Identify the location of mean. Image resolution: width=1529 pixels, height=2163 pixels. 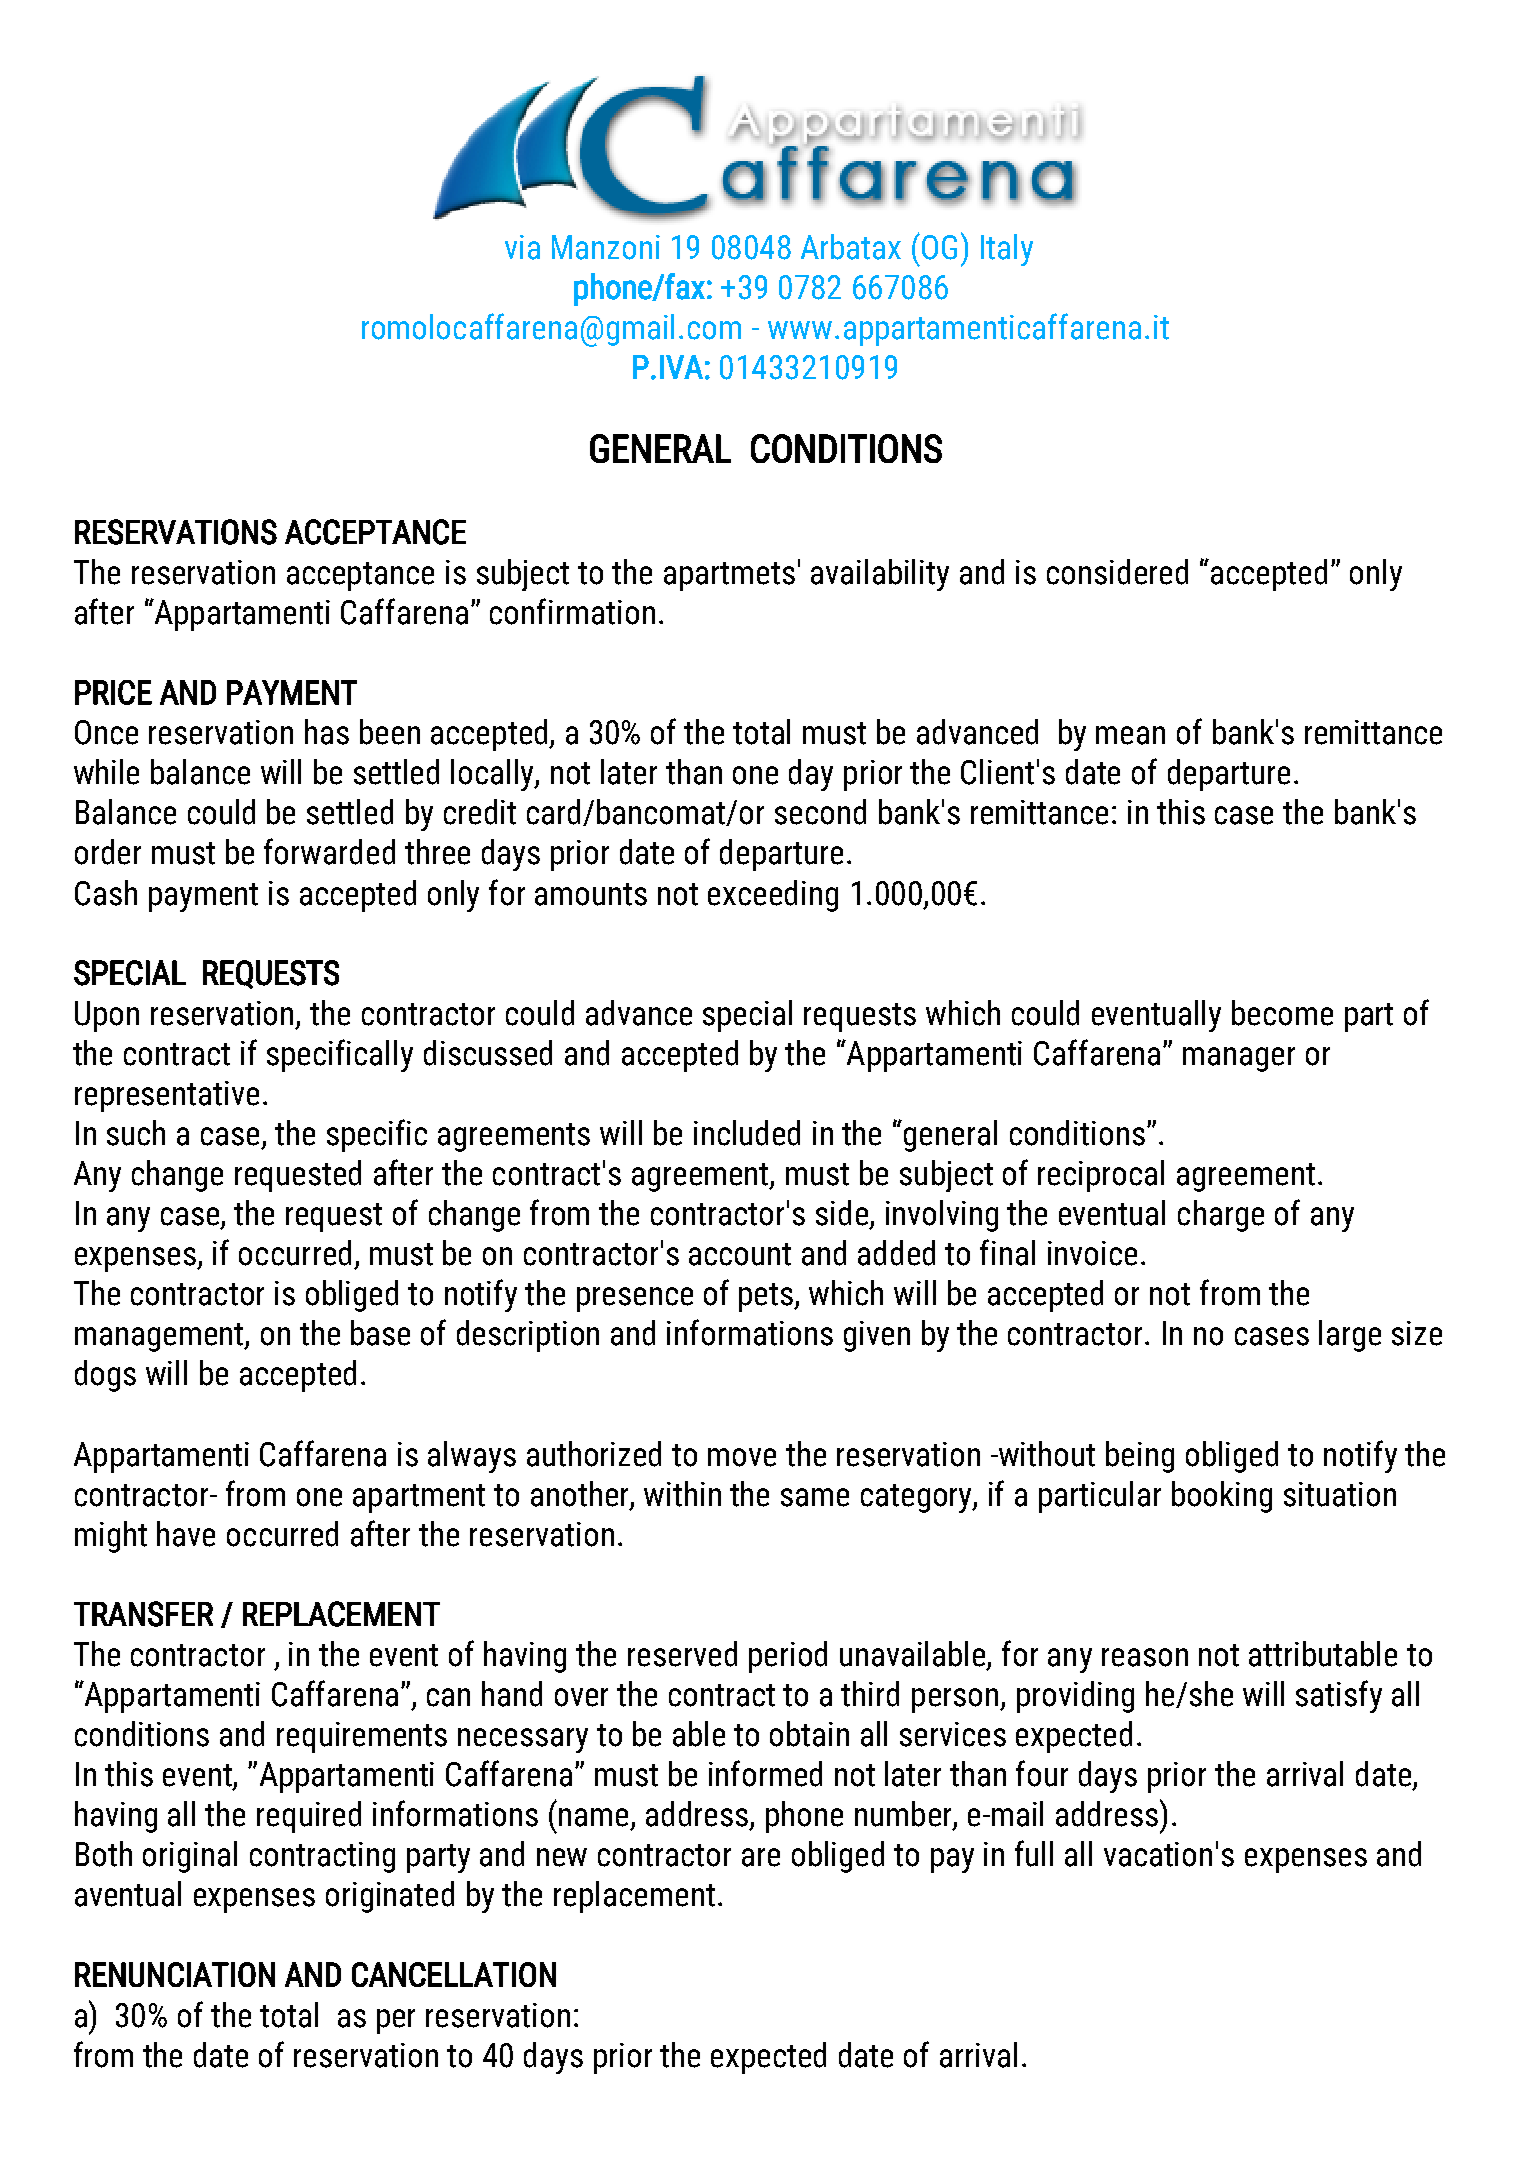
(1130, 735).
